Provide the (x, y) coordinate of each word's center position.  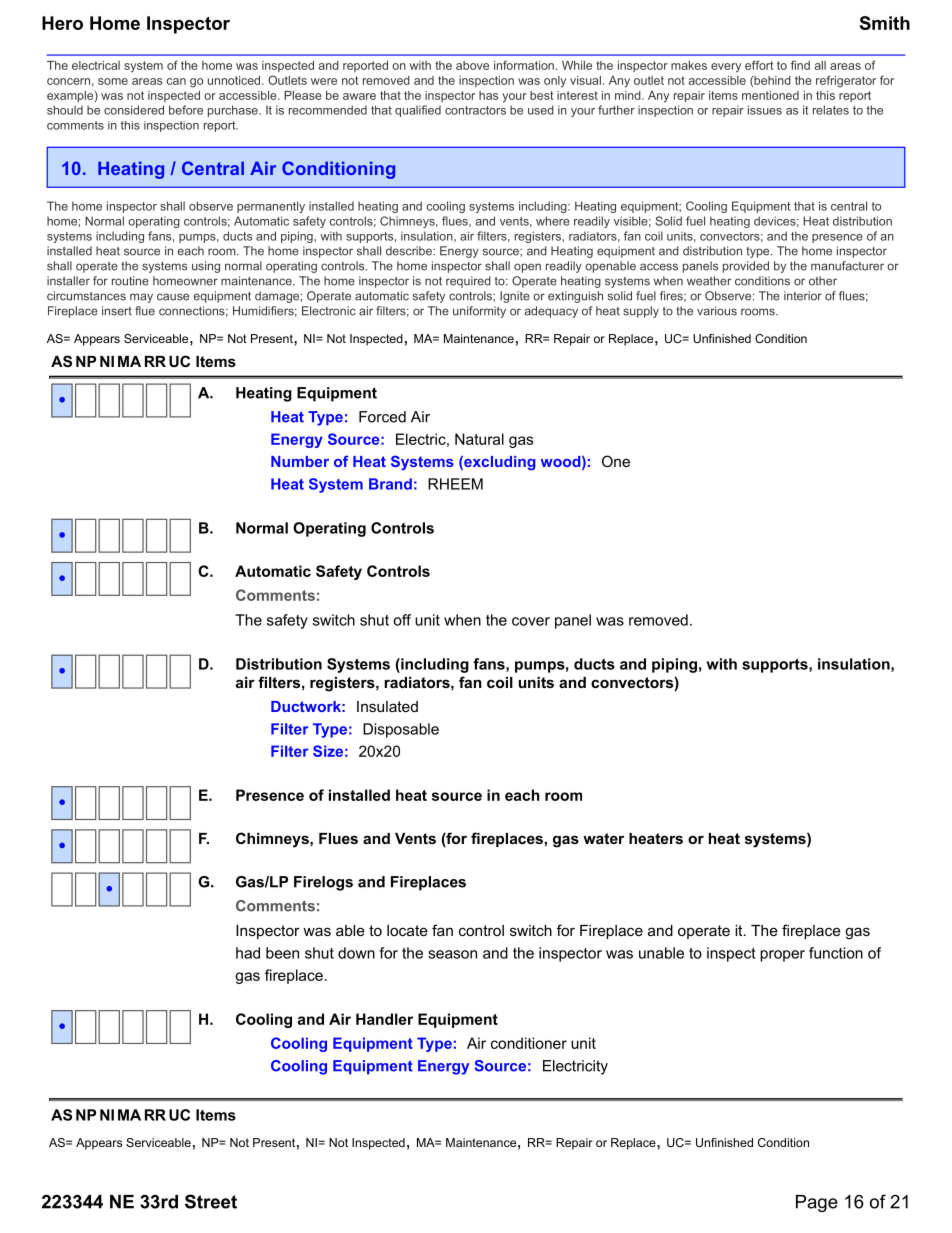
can (176, 81)
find (800, 65)
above (472, 65)
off (402, 620)
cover (531, 621)
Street (211, 1201)
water (603, 838)
